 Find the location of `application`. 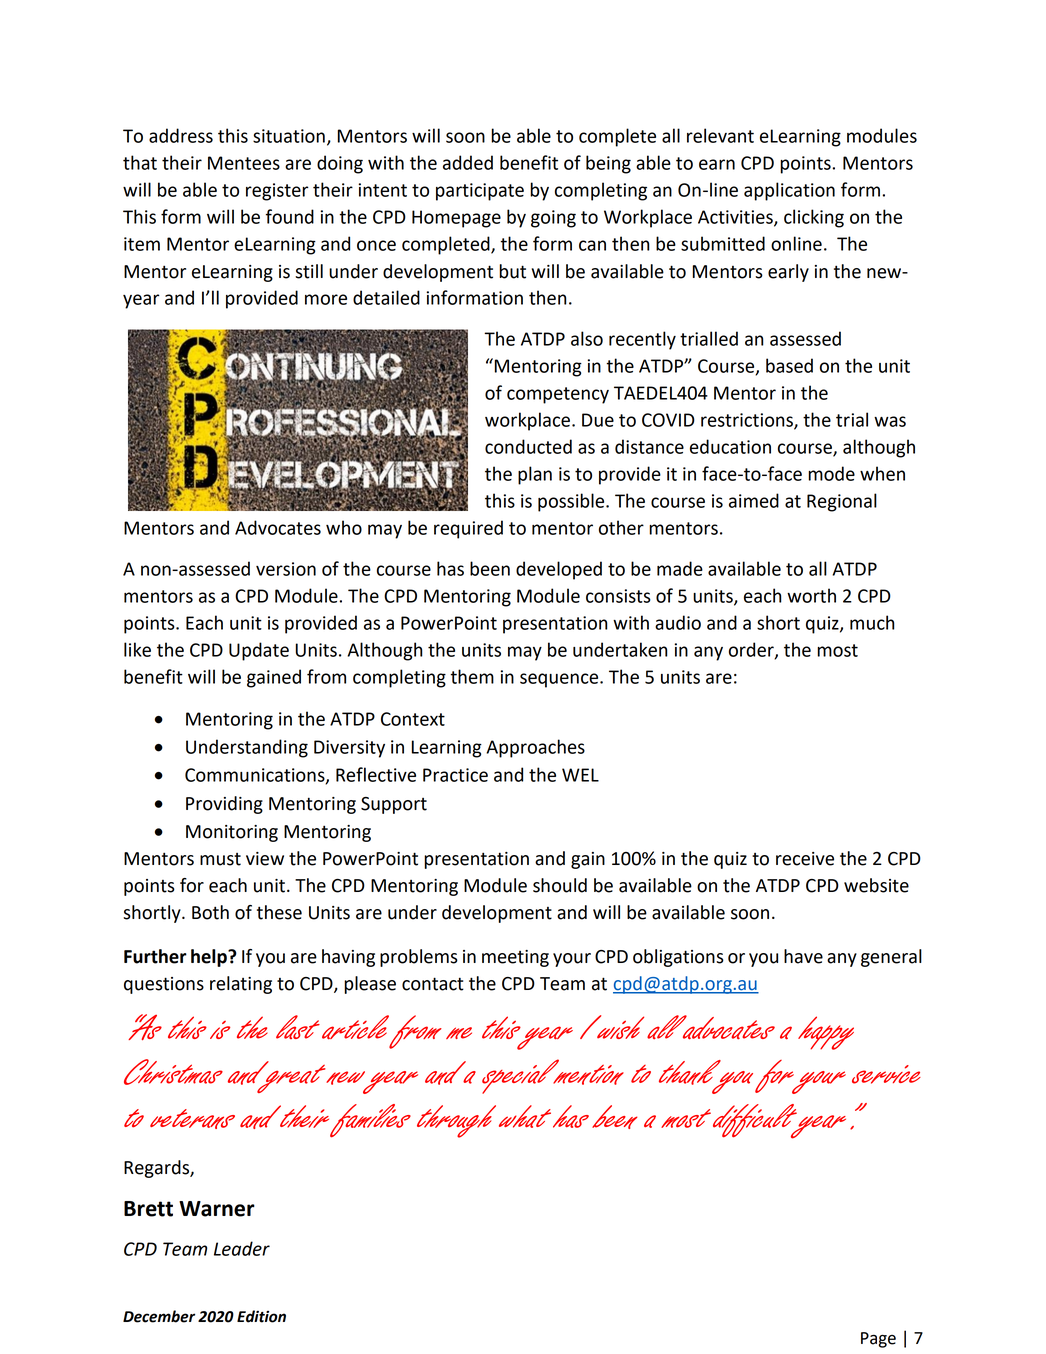

application is located at coordinates (789, 191).
